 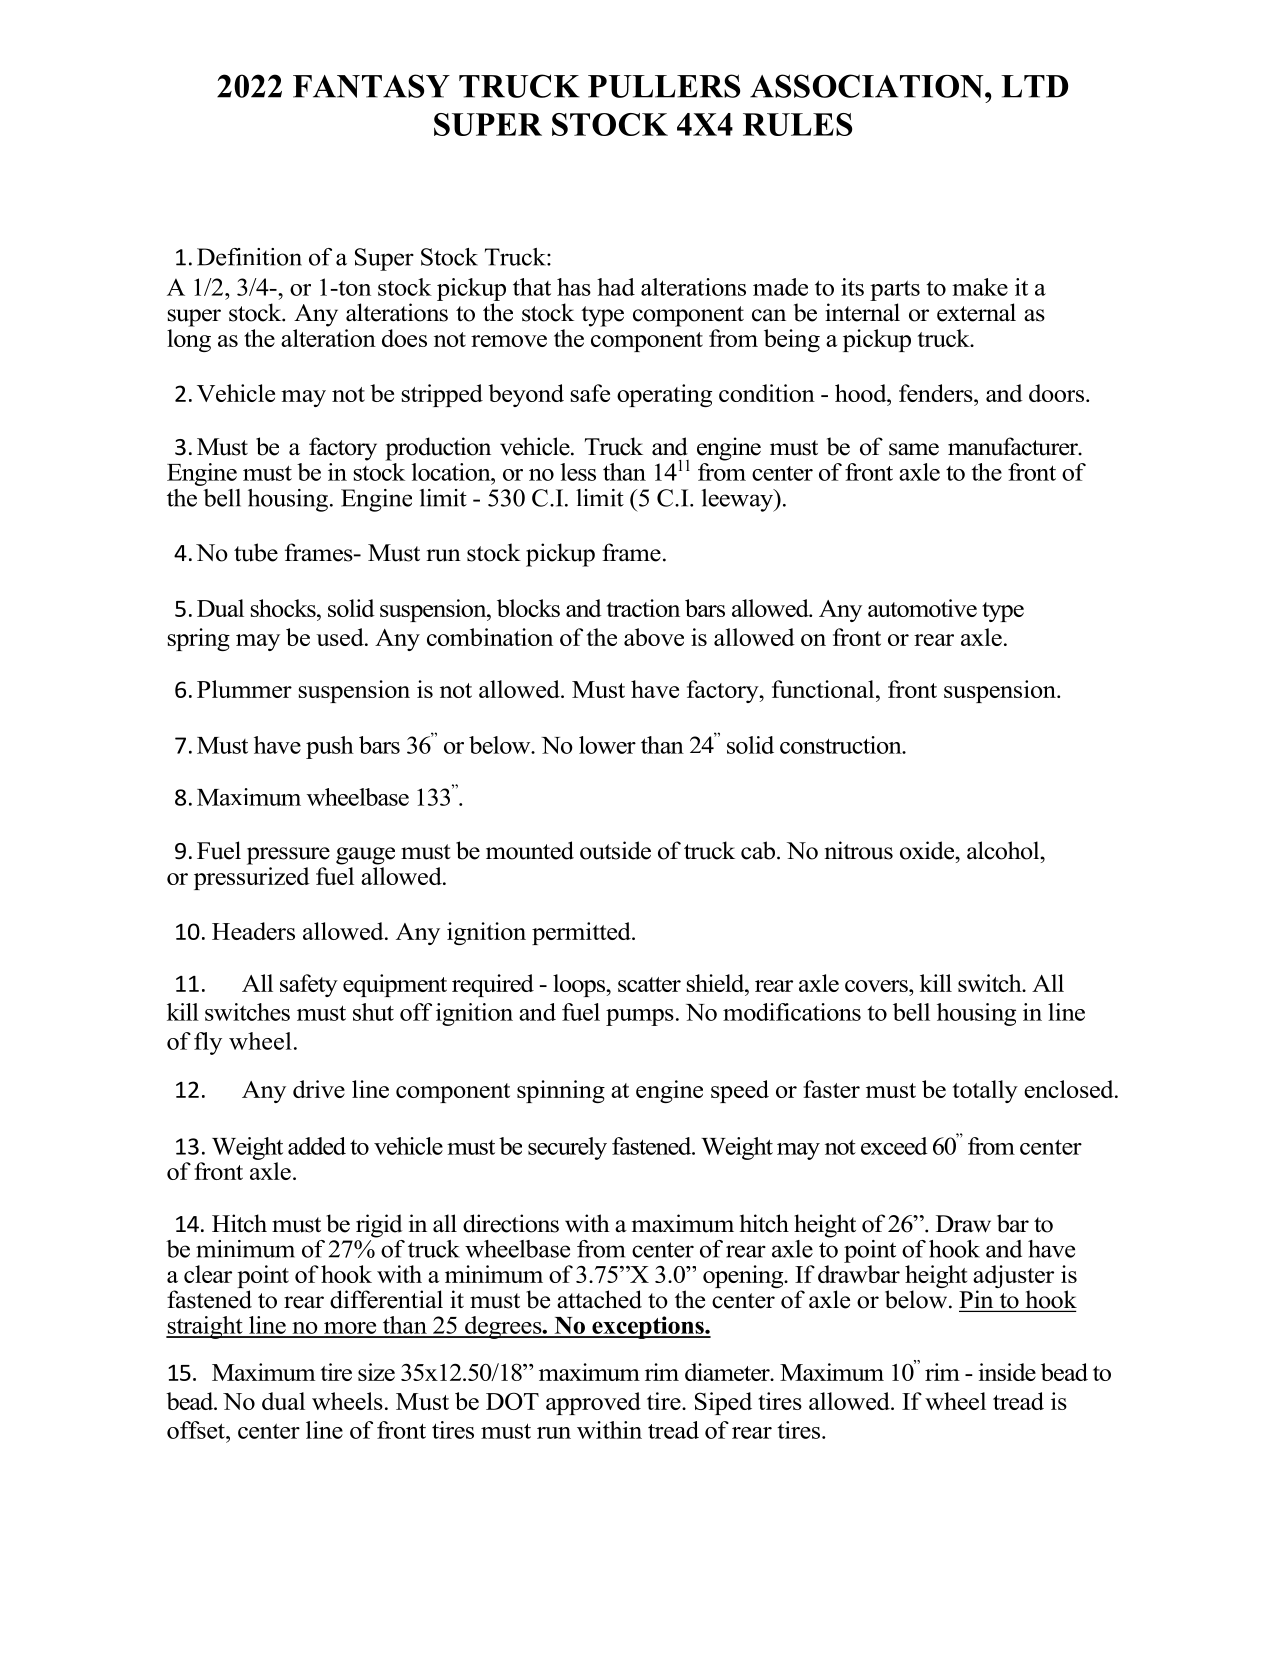 I want to click on scatter, so click(x=649, y=984).
